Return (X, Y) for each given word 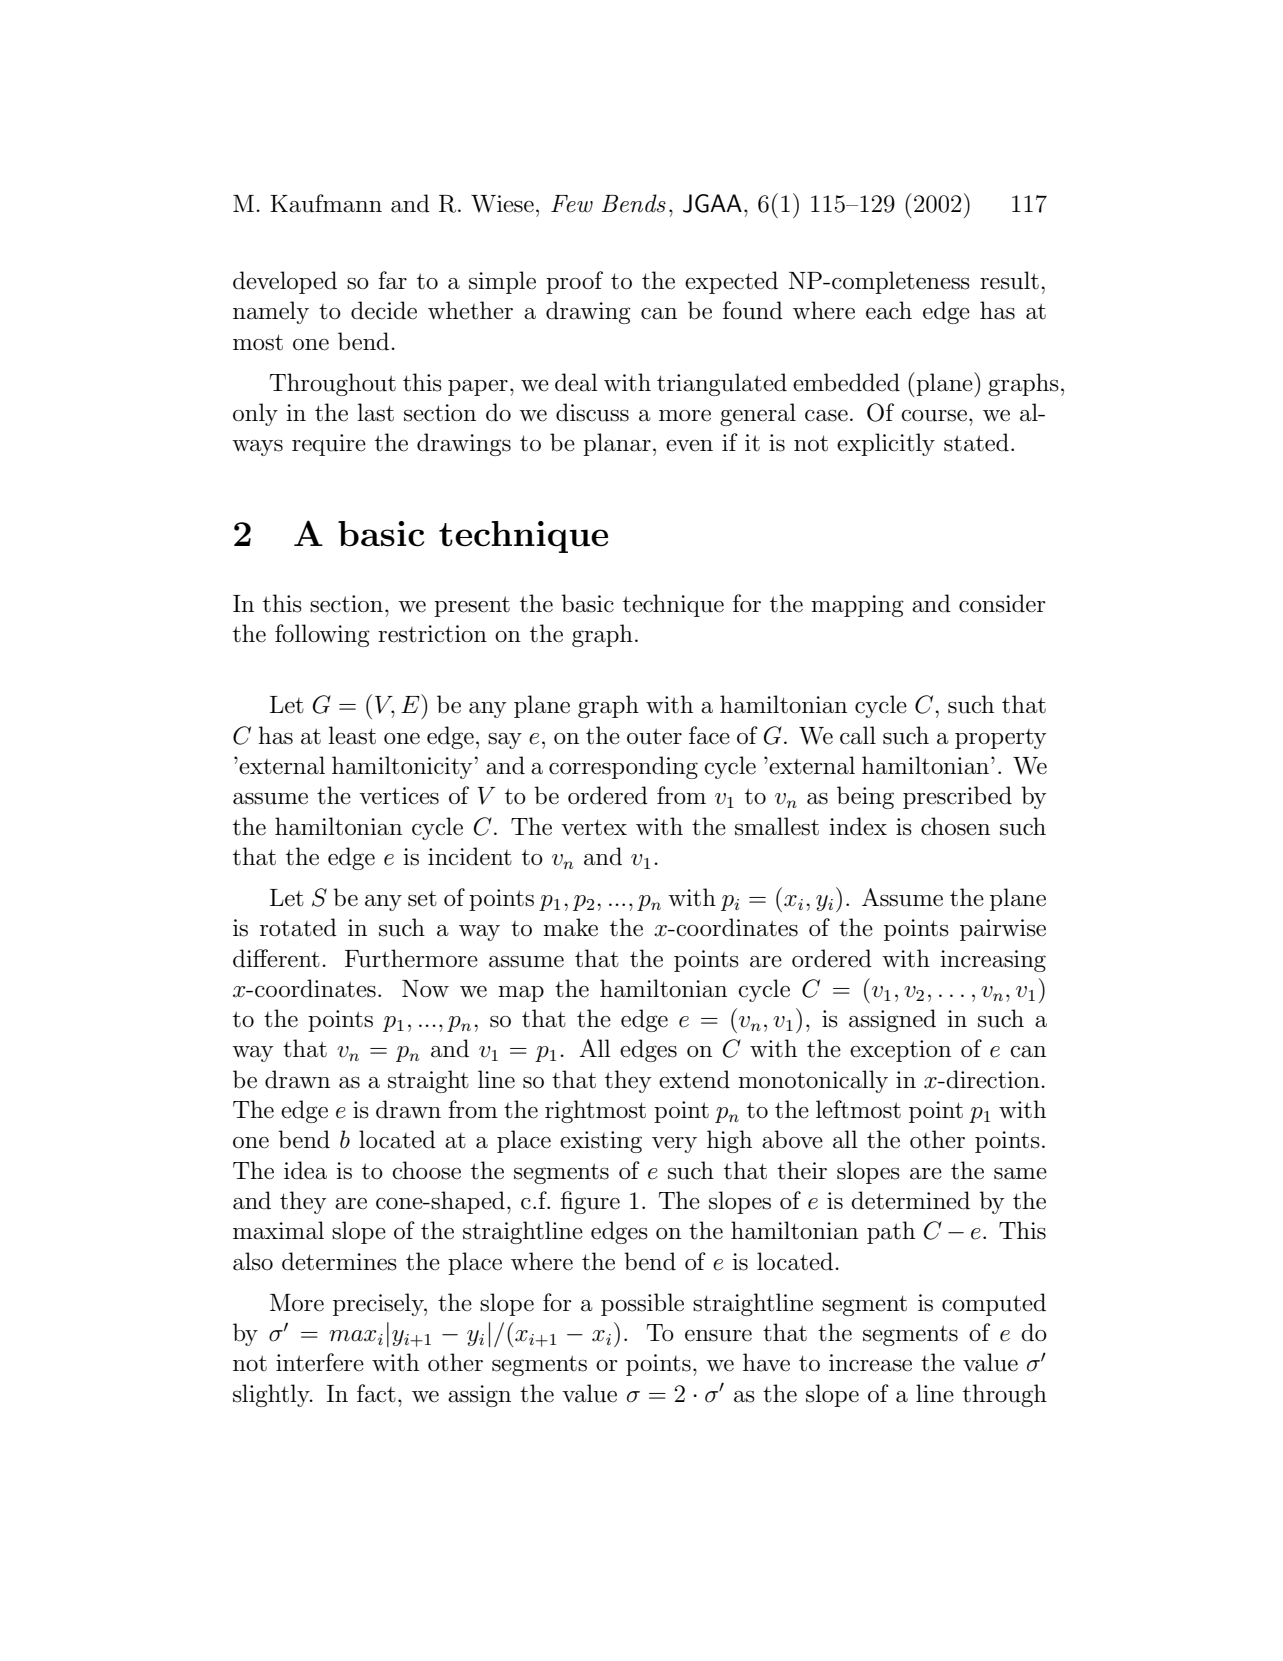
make (570, 927)
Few (572, 204)
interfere (320, 1362)
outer (654, 736)
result (1009, 280)
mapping (857, 606)
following (322, 635)
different (276, 958)
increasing (993, 961)
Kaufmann (326, 203)
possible (642, 1304)
